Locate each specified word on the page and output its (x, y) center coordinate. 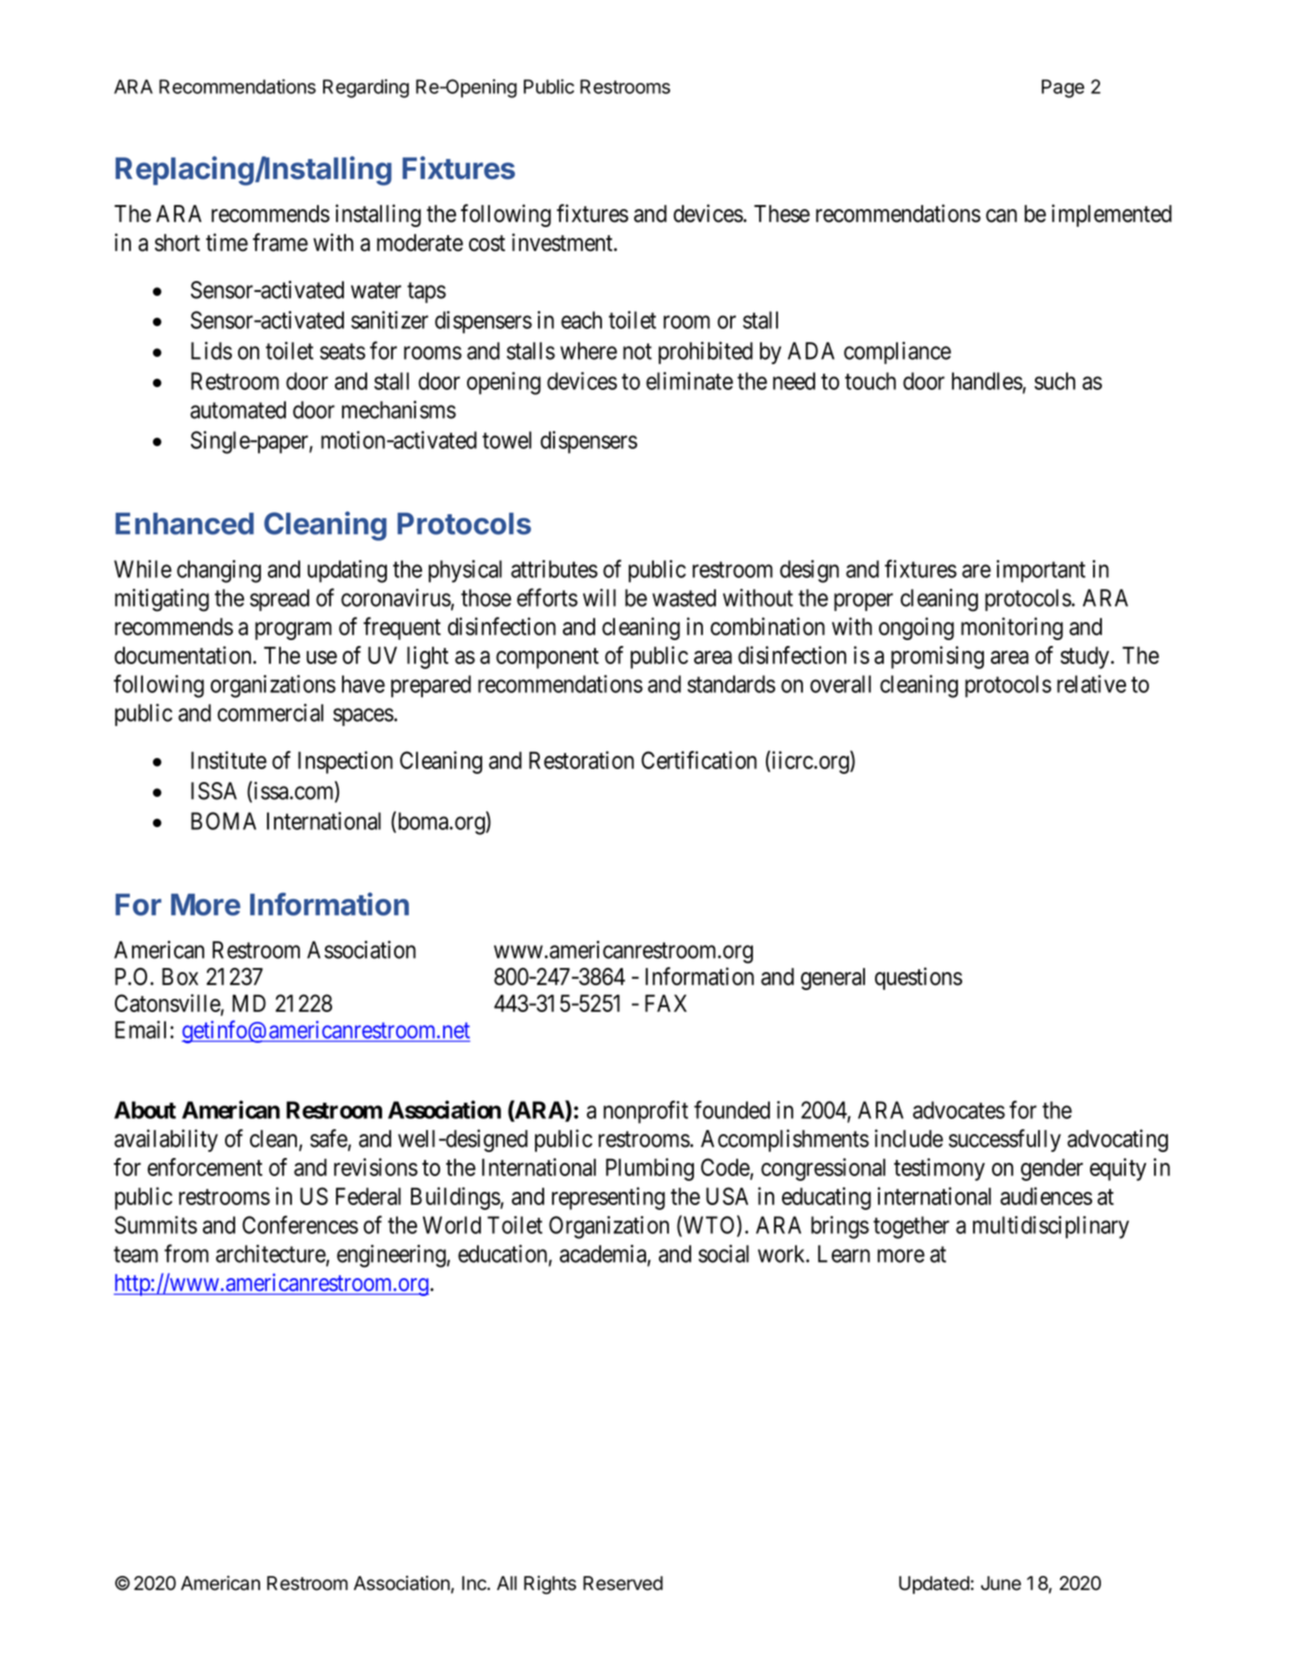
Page (1063, 88)
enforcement (205, 1167)
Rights (550, 1585)
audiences (1046, 1196)
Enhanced (184, 523)
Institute (229, 760)
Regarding (366, 88)
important (1041, 571)
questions (918, 978)
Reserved (623, 1583)
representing (608, 1198)
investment (563, 242)
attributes (554, 569)
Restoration (581, 760)
